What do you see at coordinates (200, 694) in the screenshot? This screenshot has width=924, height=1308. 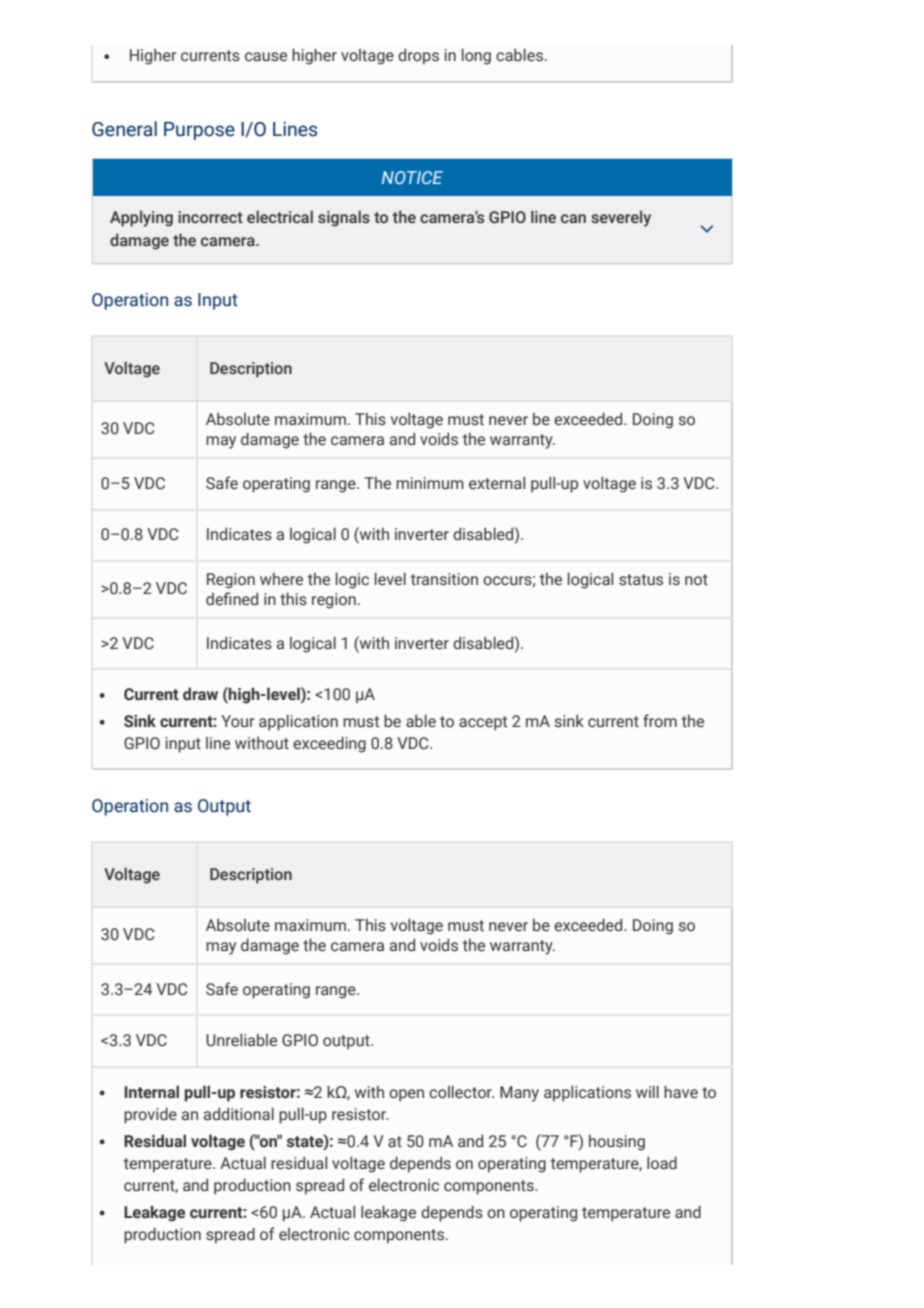 I see `draw` at bounding box center [200, 694].
